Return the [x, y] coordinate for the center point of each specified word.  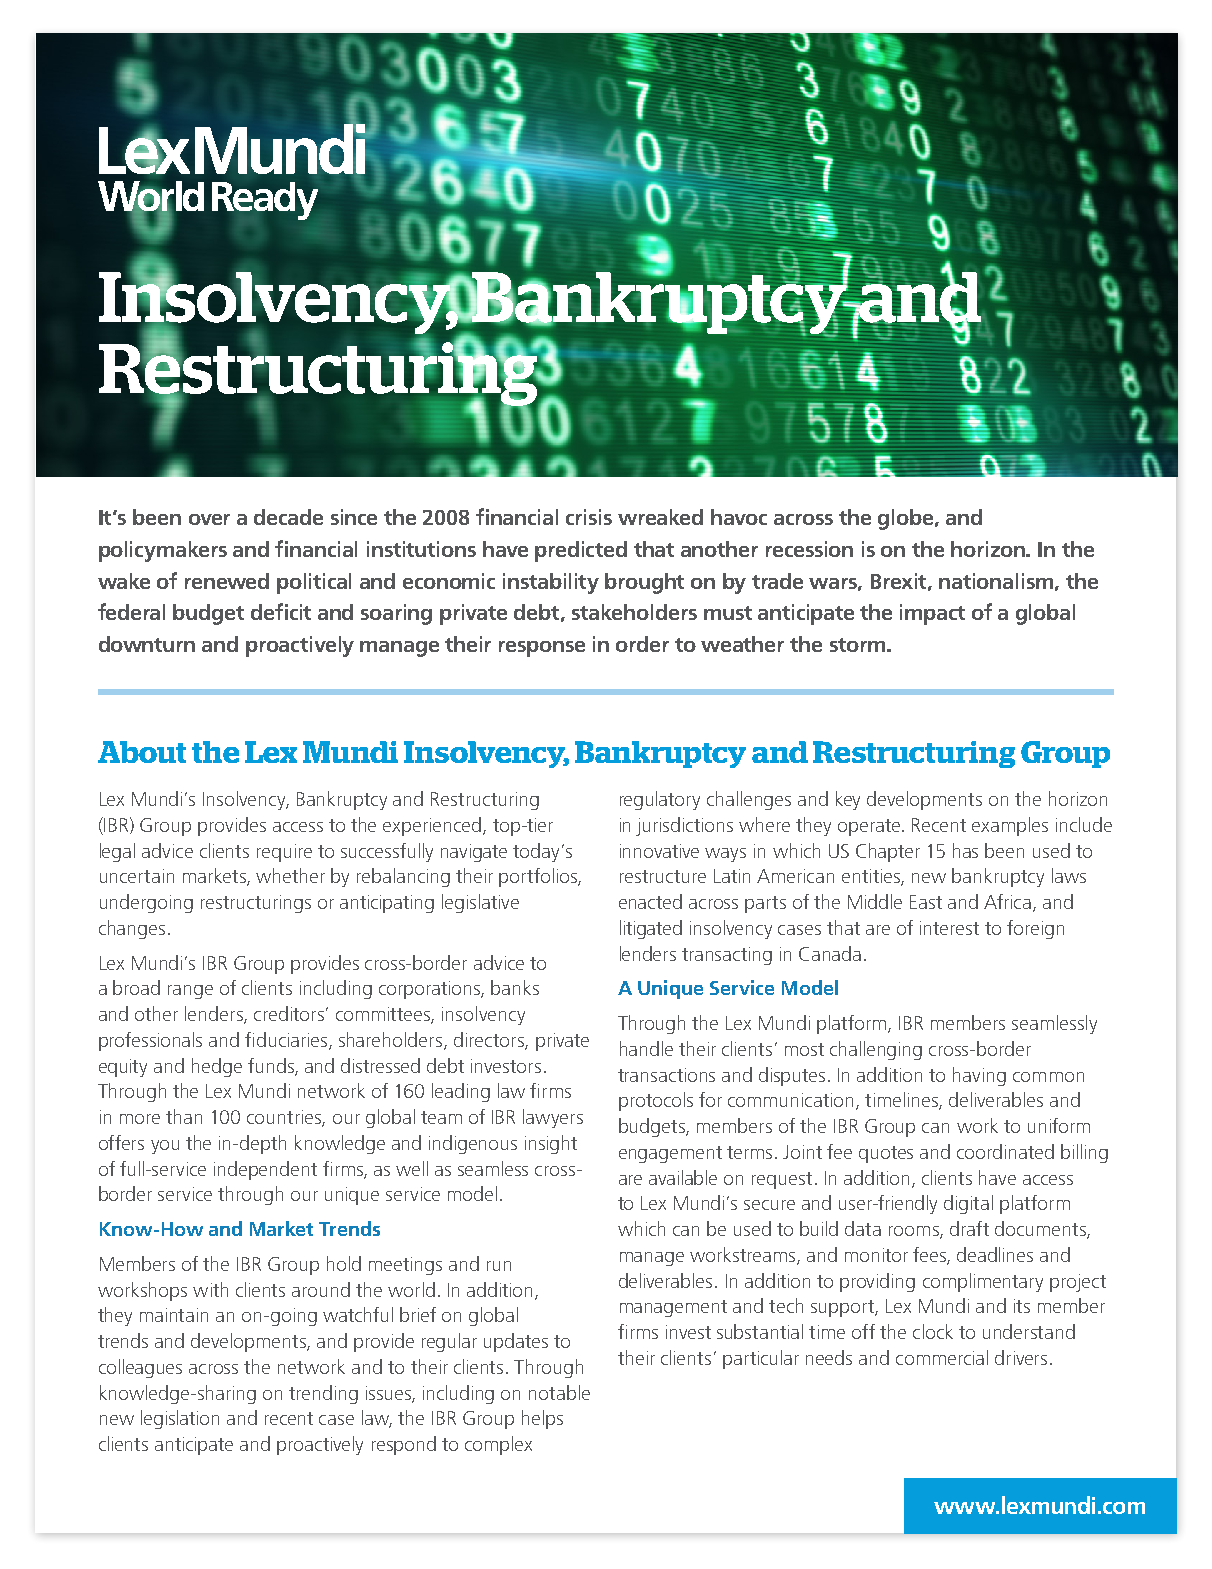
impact [932, 614]
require [284, 853]
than [184, 1116]
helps [542, 1419]
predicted [581, 551]
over [209, 519]
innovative [659, 851]
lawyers [553, 1118]
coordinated [1005, 1151]
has [965, 850]
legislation [180, 1419]
